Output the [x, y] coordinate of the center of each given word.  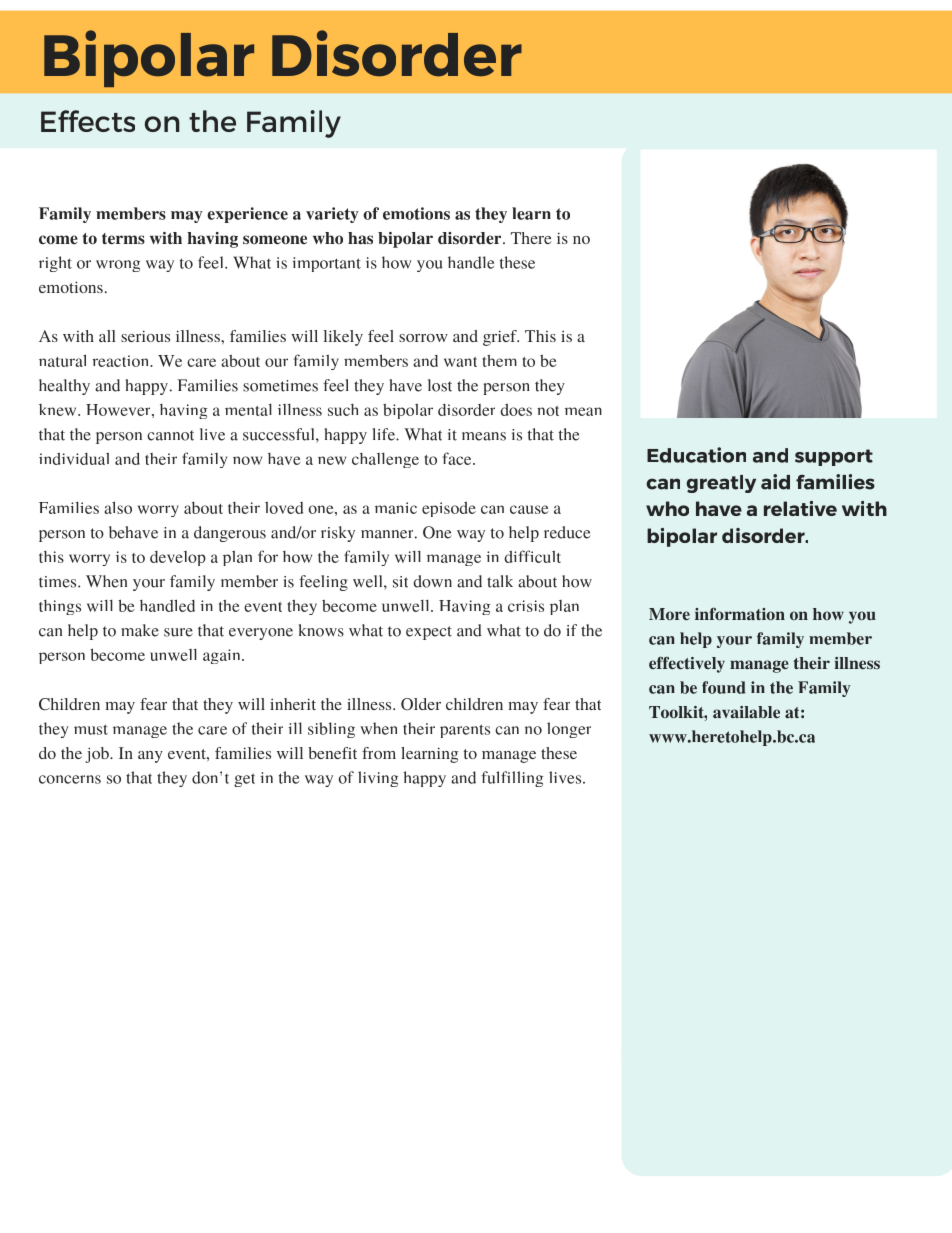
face [458, 458]
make [140, 630]
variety [332, 215]
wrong [118, 266]
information [740, 613]
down [432, 581]
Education [696, 455]
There [531, 238]
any [150, 757]
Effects [88, 121]
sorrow [423, 338]
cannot [170, 435]
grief [501, 338]
